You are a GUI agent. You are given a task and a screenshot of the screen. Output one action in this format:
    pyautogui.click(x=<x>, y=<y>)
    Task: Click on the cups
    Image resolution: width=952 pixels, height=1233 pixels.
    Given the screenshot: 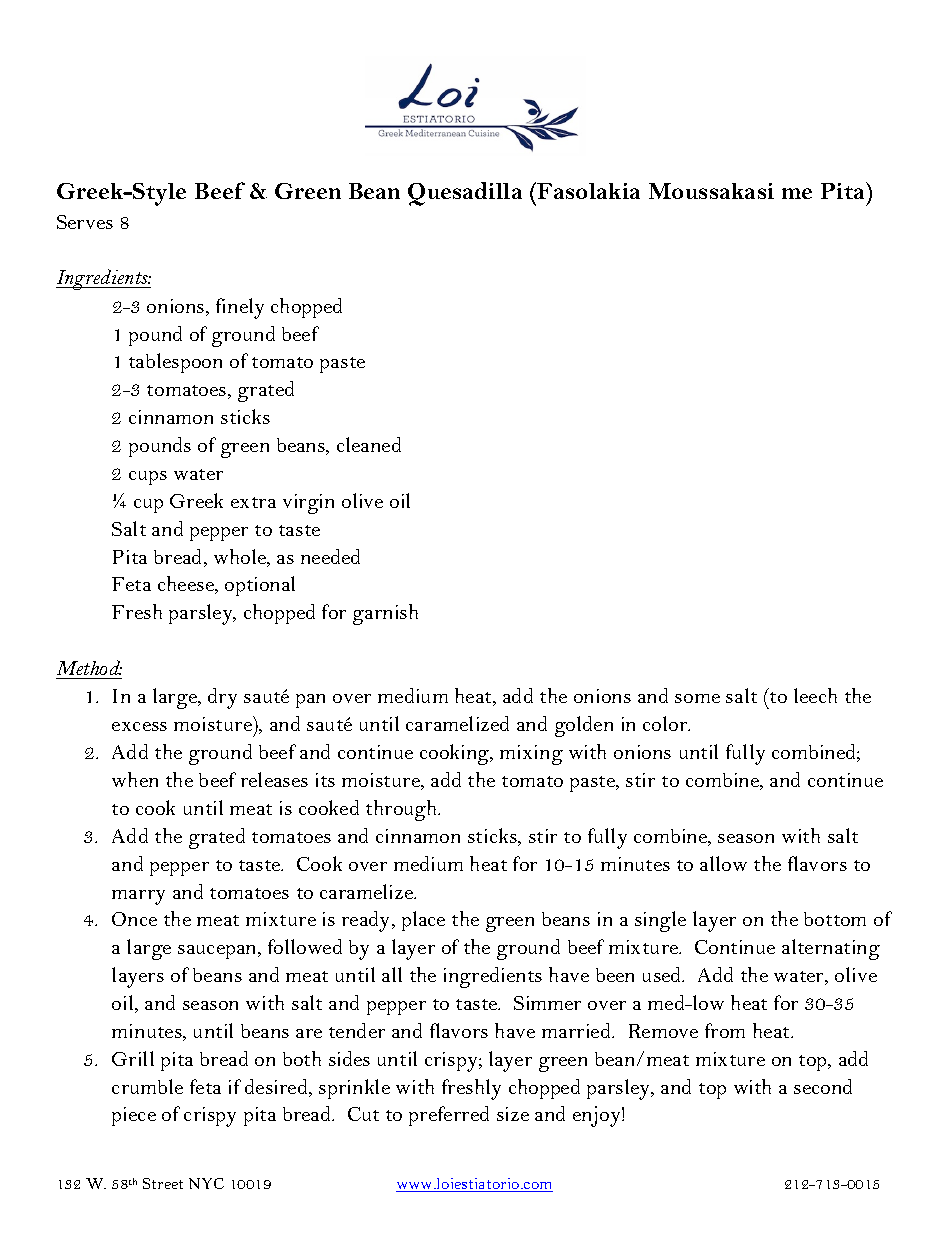 What is the action you would take?
    pyautogui.click(x=148, y=478)
